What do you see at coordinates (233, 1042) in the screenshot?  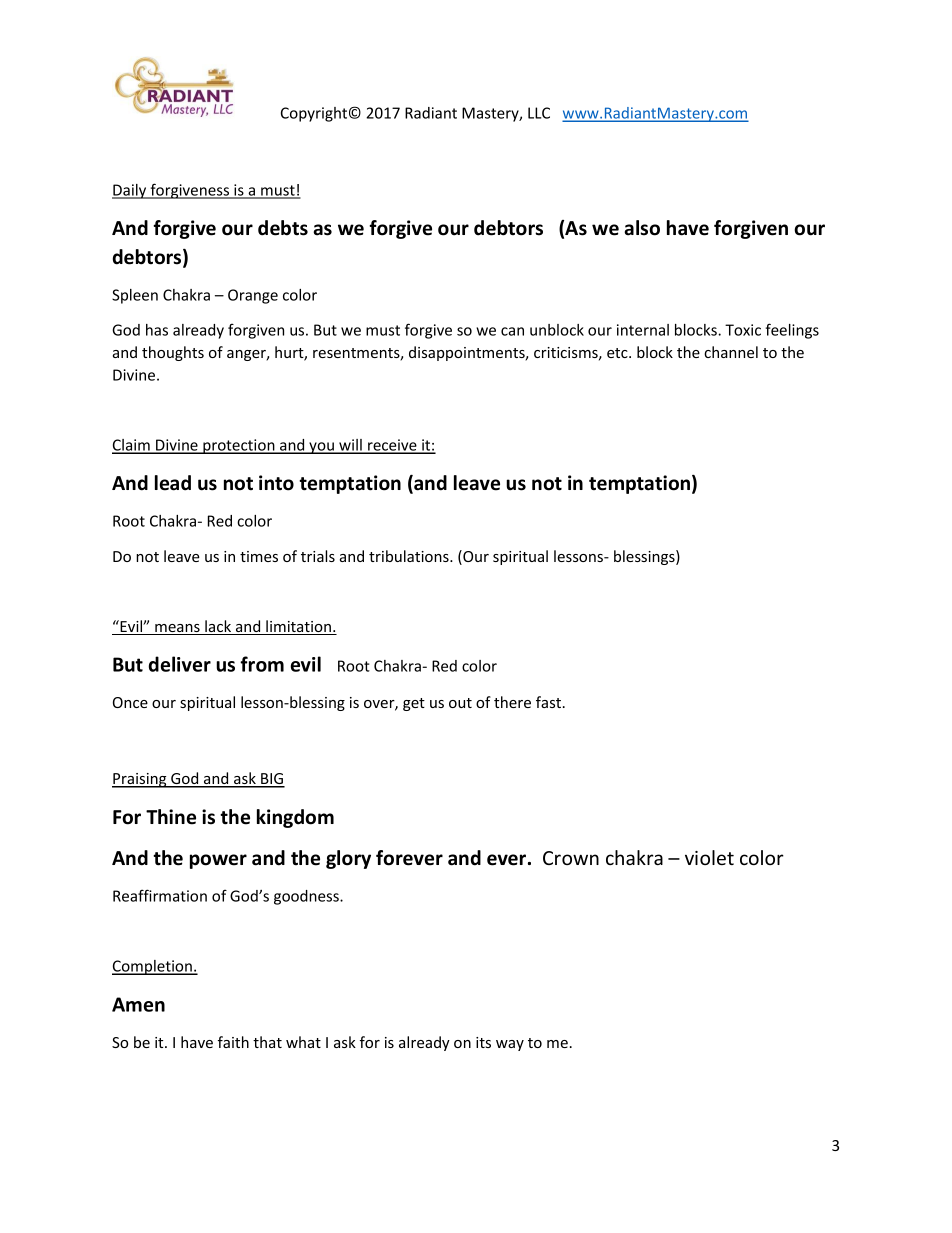 I see `faith` at bounding box center [233, 1042].
